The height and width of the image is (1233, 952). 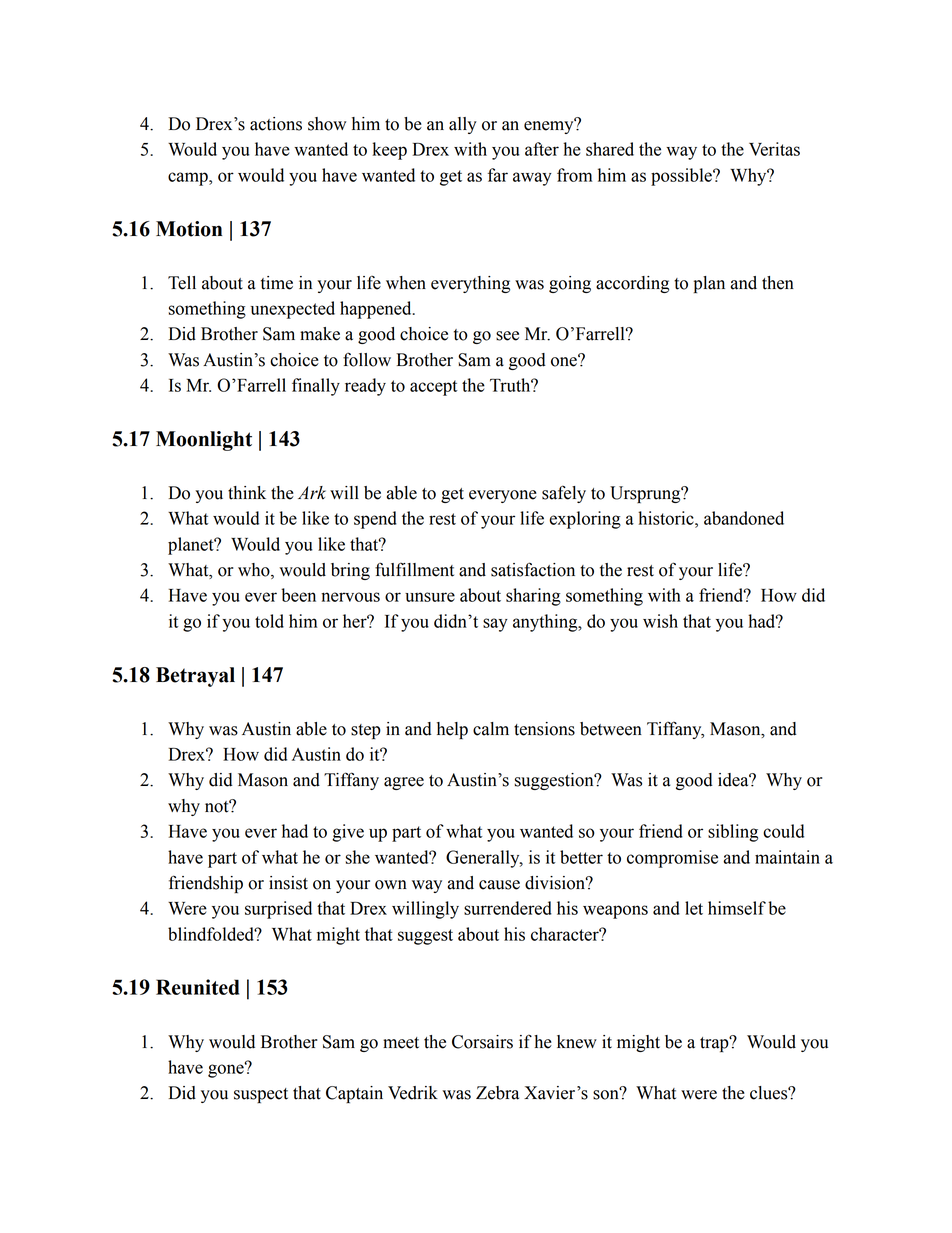 I want to click on between, so click(x=611, y=729).
